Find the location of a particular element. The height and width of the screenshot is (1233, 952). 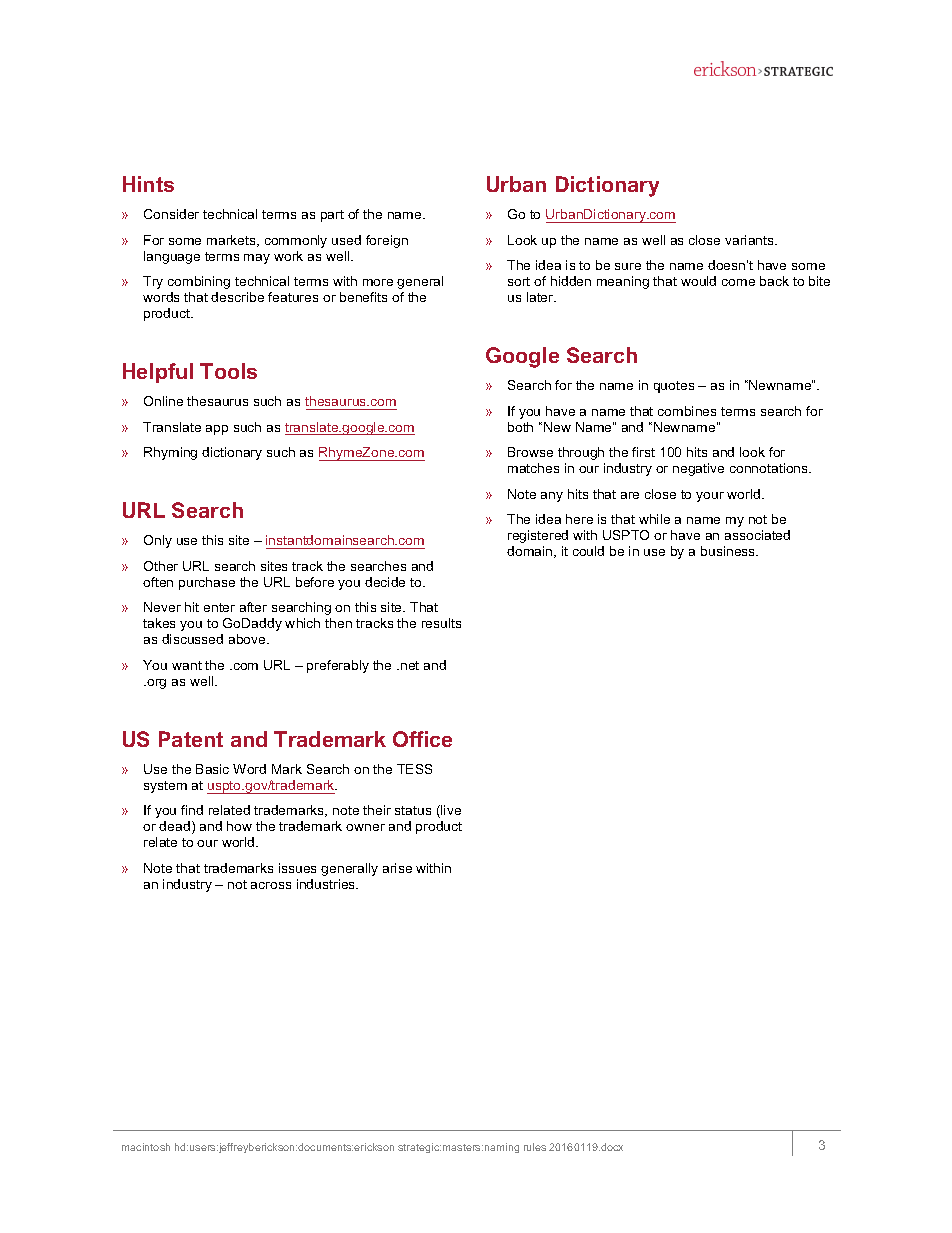

status is located at coordinates (413, 810).
